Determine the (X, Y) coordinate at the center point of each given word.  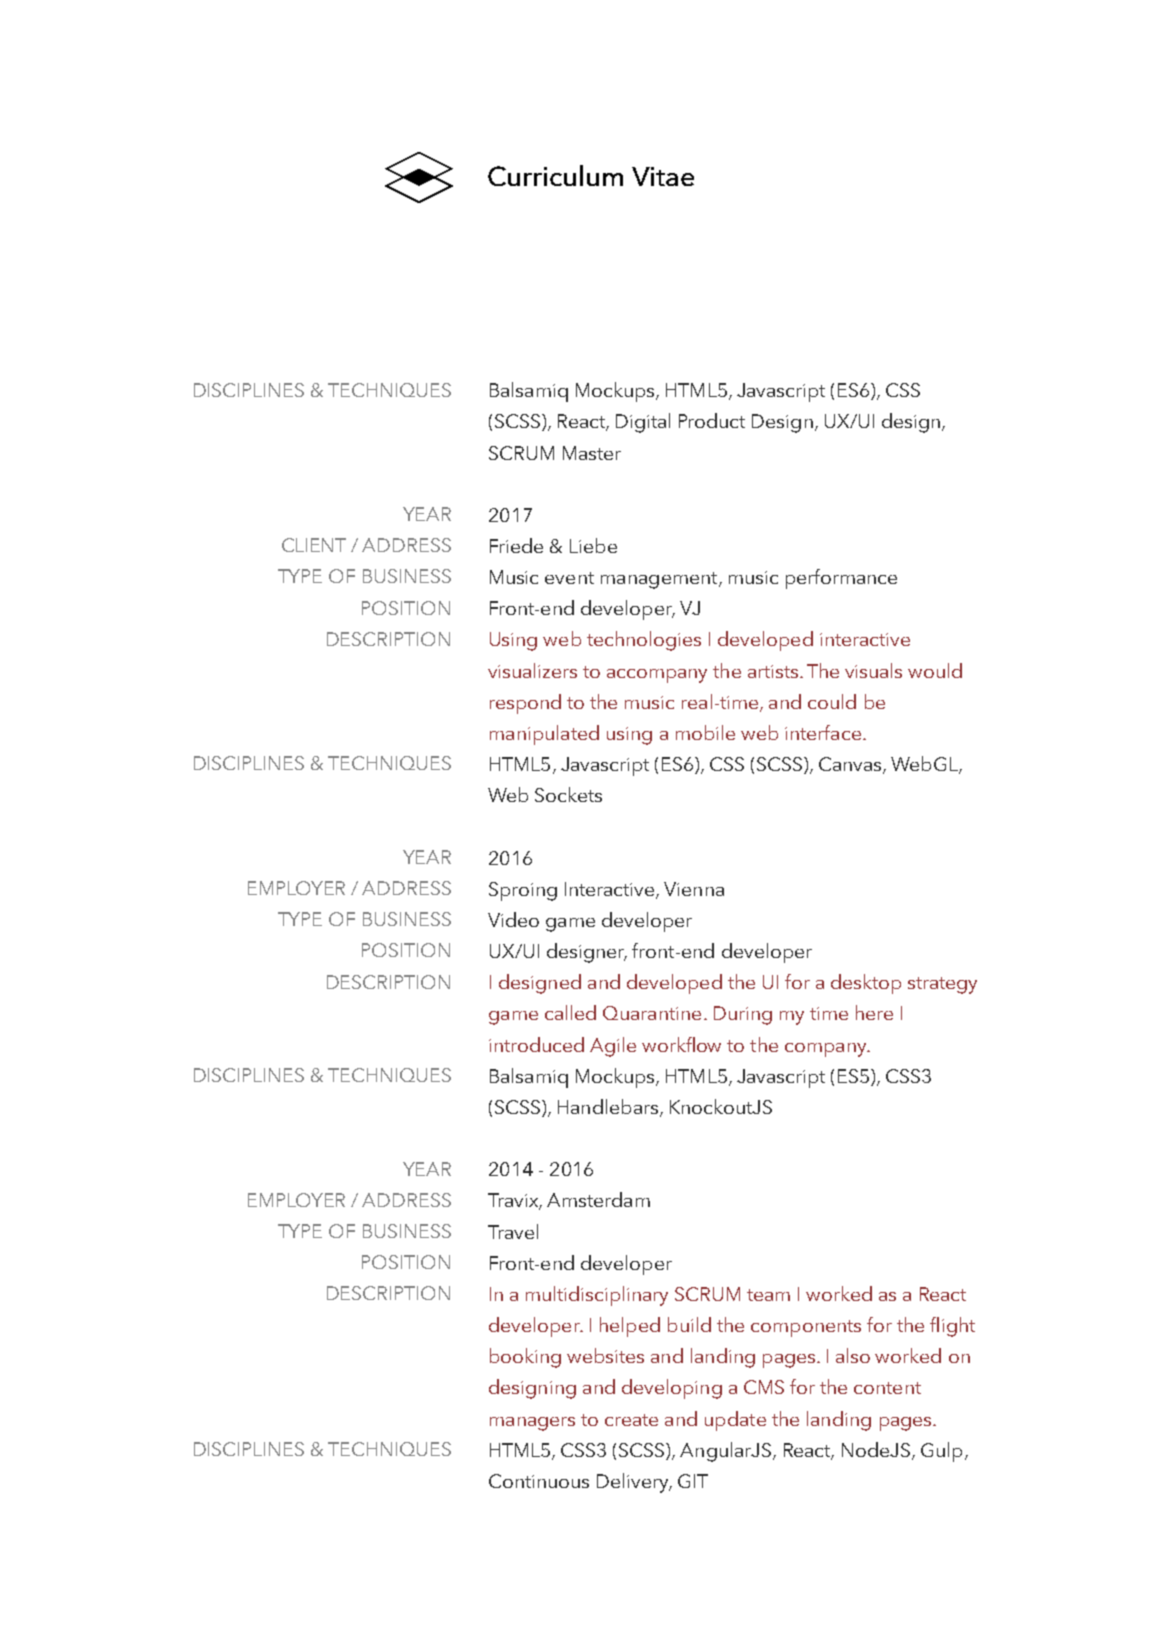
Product (712, 420)
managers (532, 1424)
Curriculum (555, 175)
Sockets (568, 794)
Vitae (663, 176)
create (631, 1420)
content (887, 1388)
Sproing (523, 891)
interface (823, 732)
